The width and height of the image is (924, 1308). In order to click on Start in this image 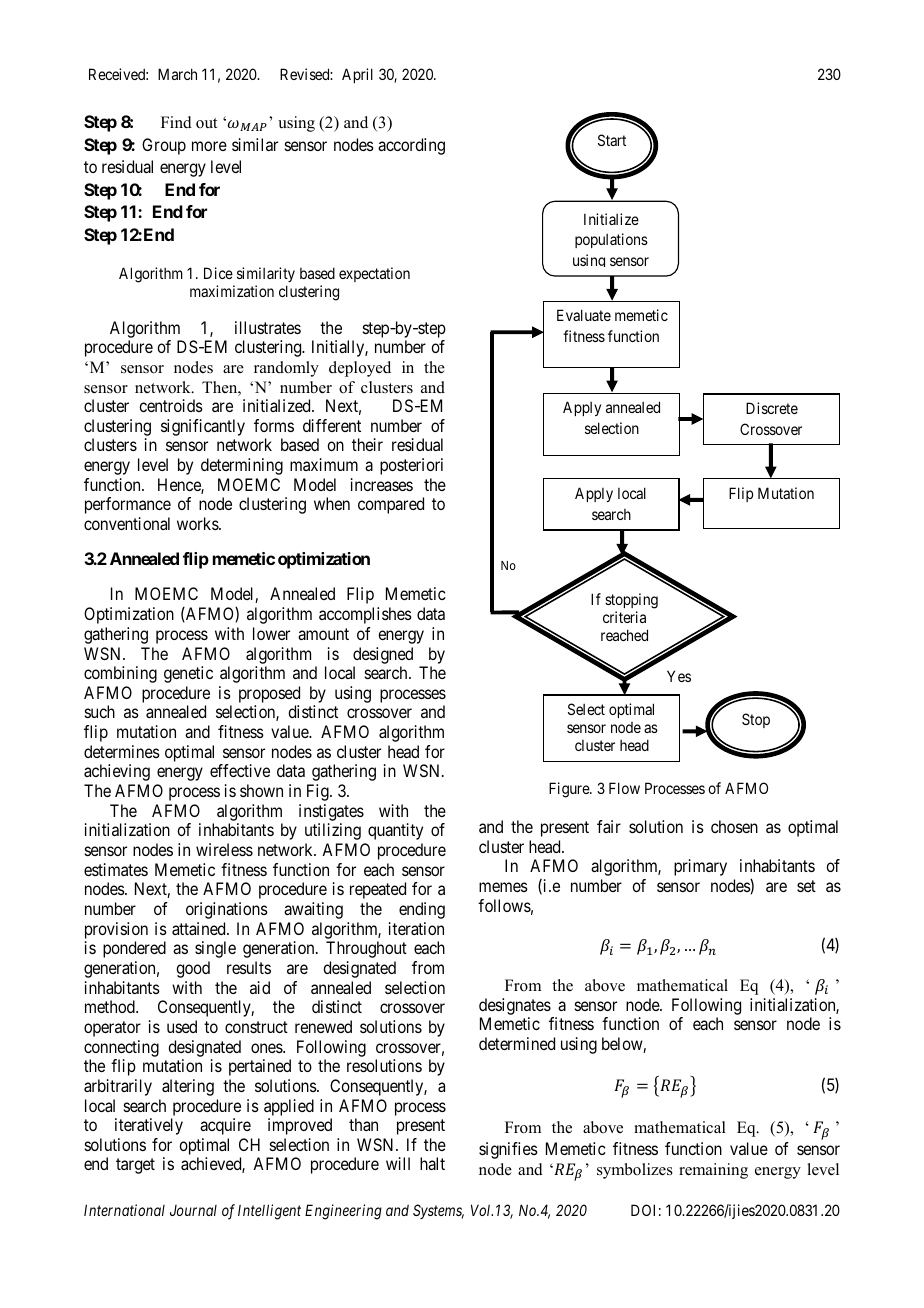, I will do `click(612, 140)`.
